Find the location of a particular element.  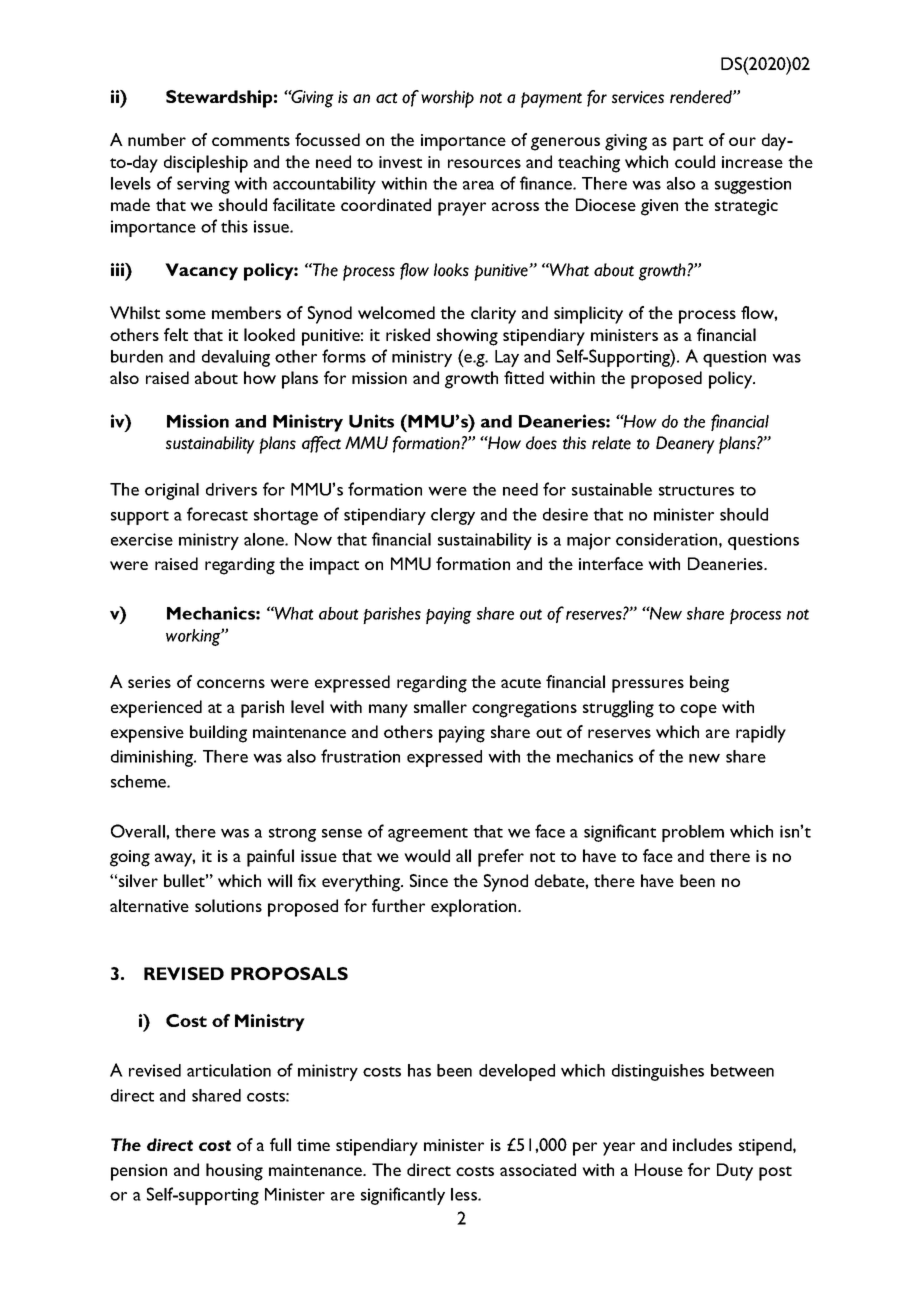

worship is located at coordinates (447, 99).
